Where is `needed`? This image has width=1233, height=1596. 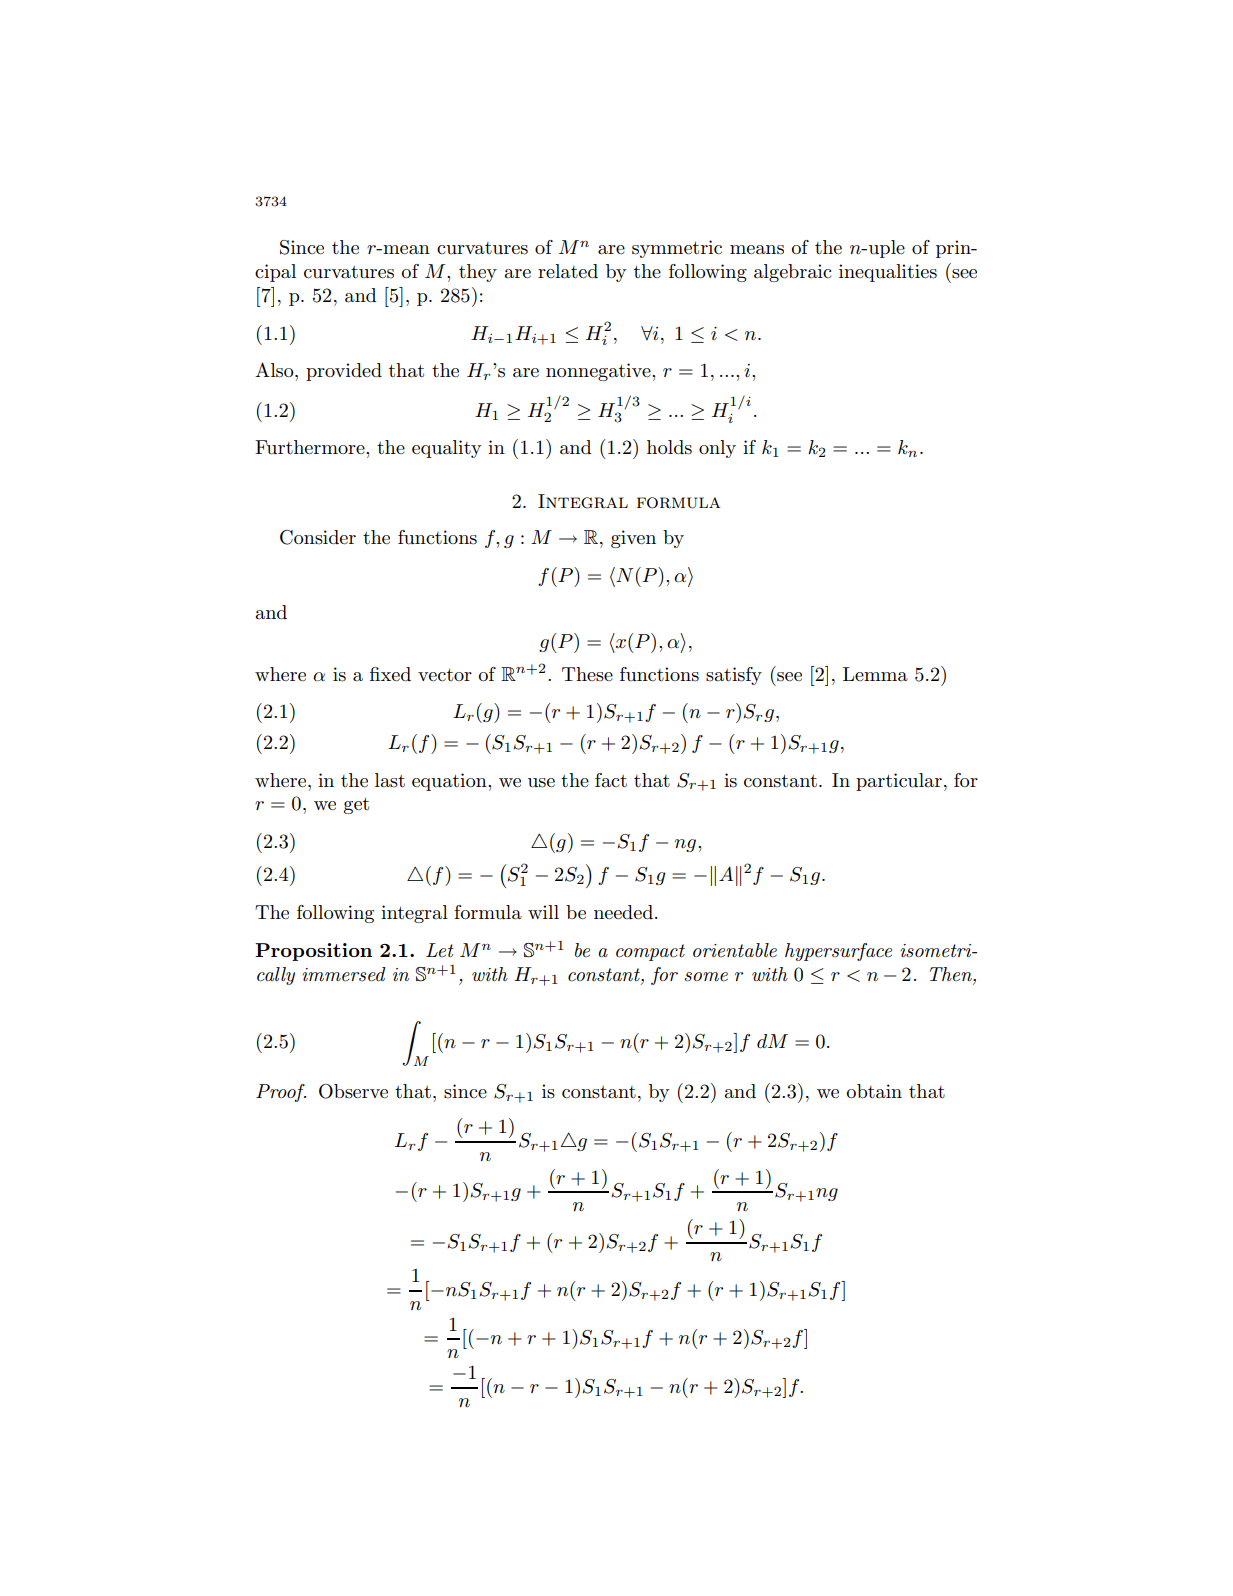
needed is located at coordinates (623, 912).
